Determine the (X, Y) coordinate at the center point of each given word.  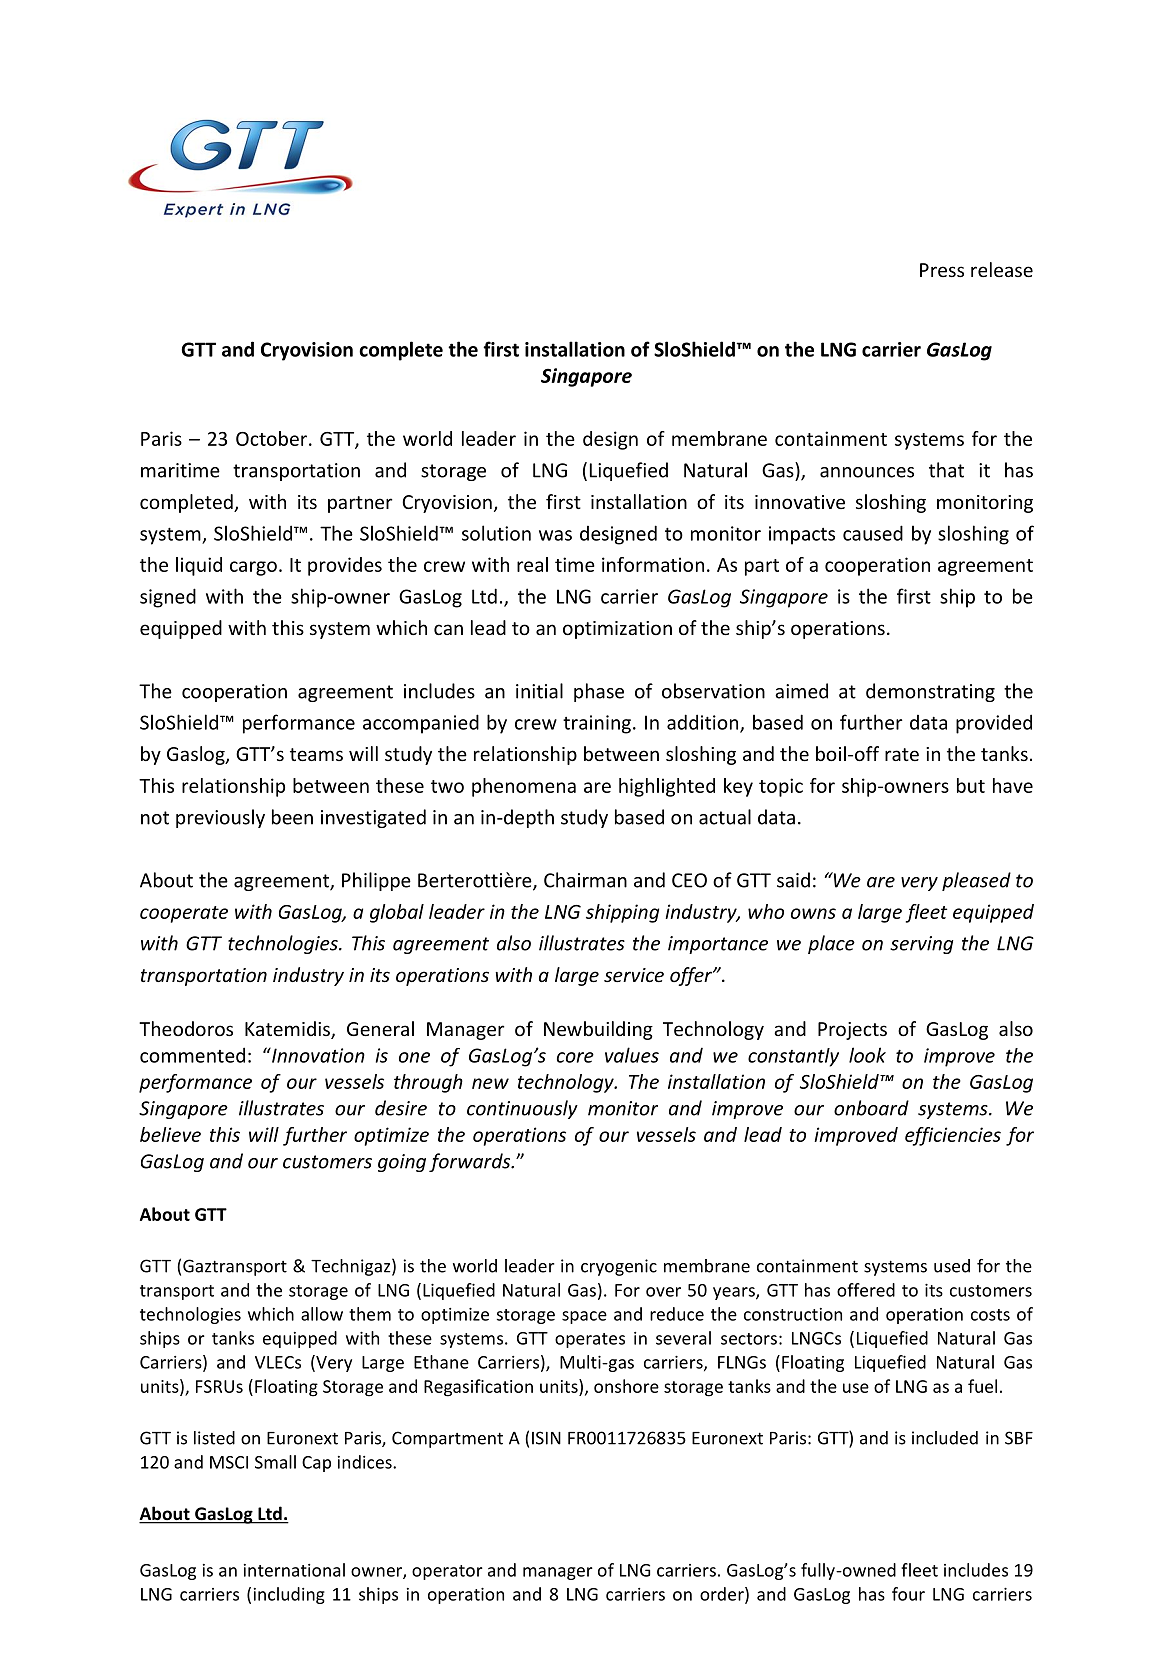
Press (942, 270)
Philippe (376, 881)
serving (922, 945)
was (555, 535)
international (294, 1570)
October (271, 438)
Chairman (585, 880)
